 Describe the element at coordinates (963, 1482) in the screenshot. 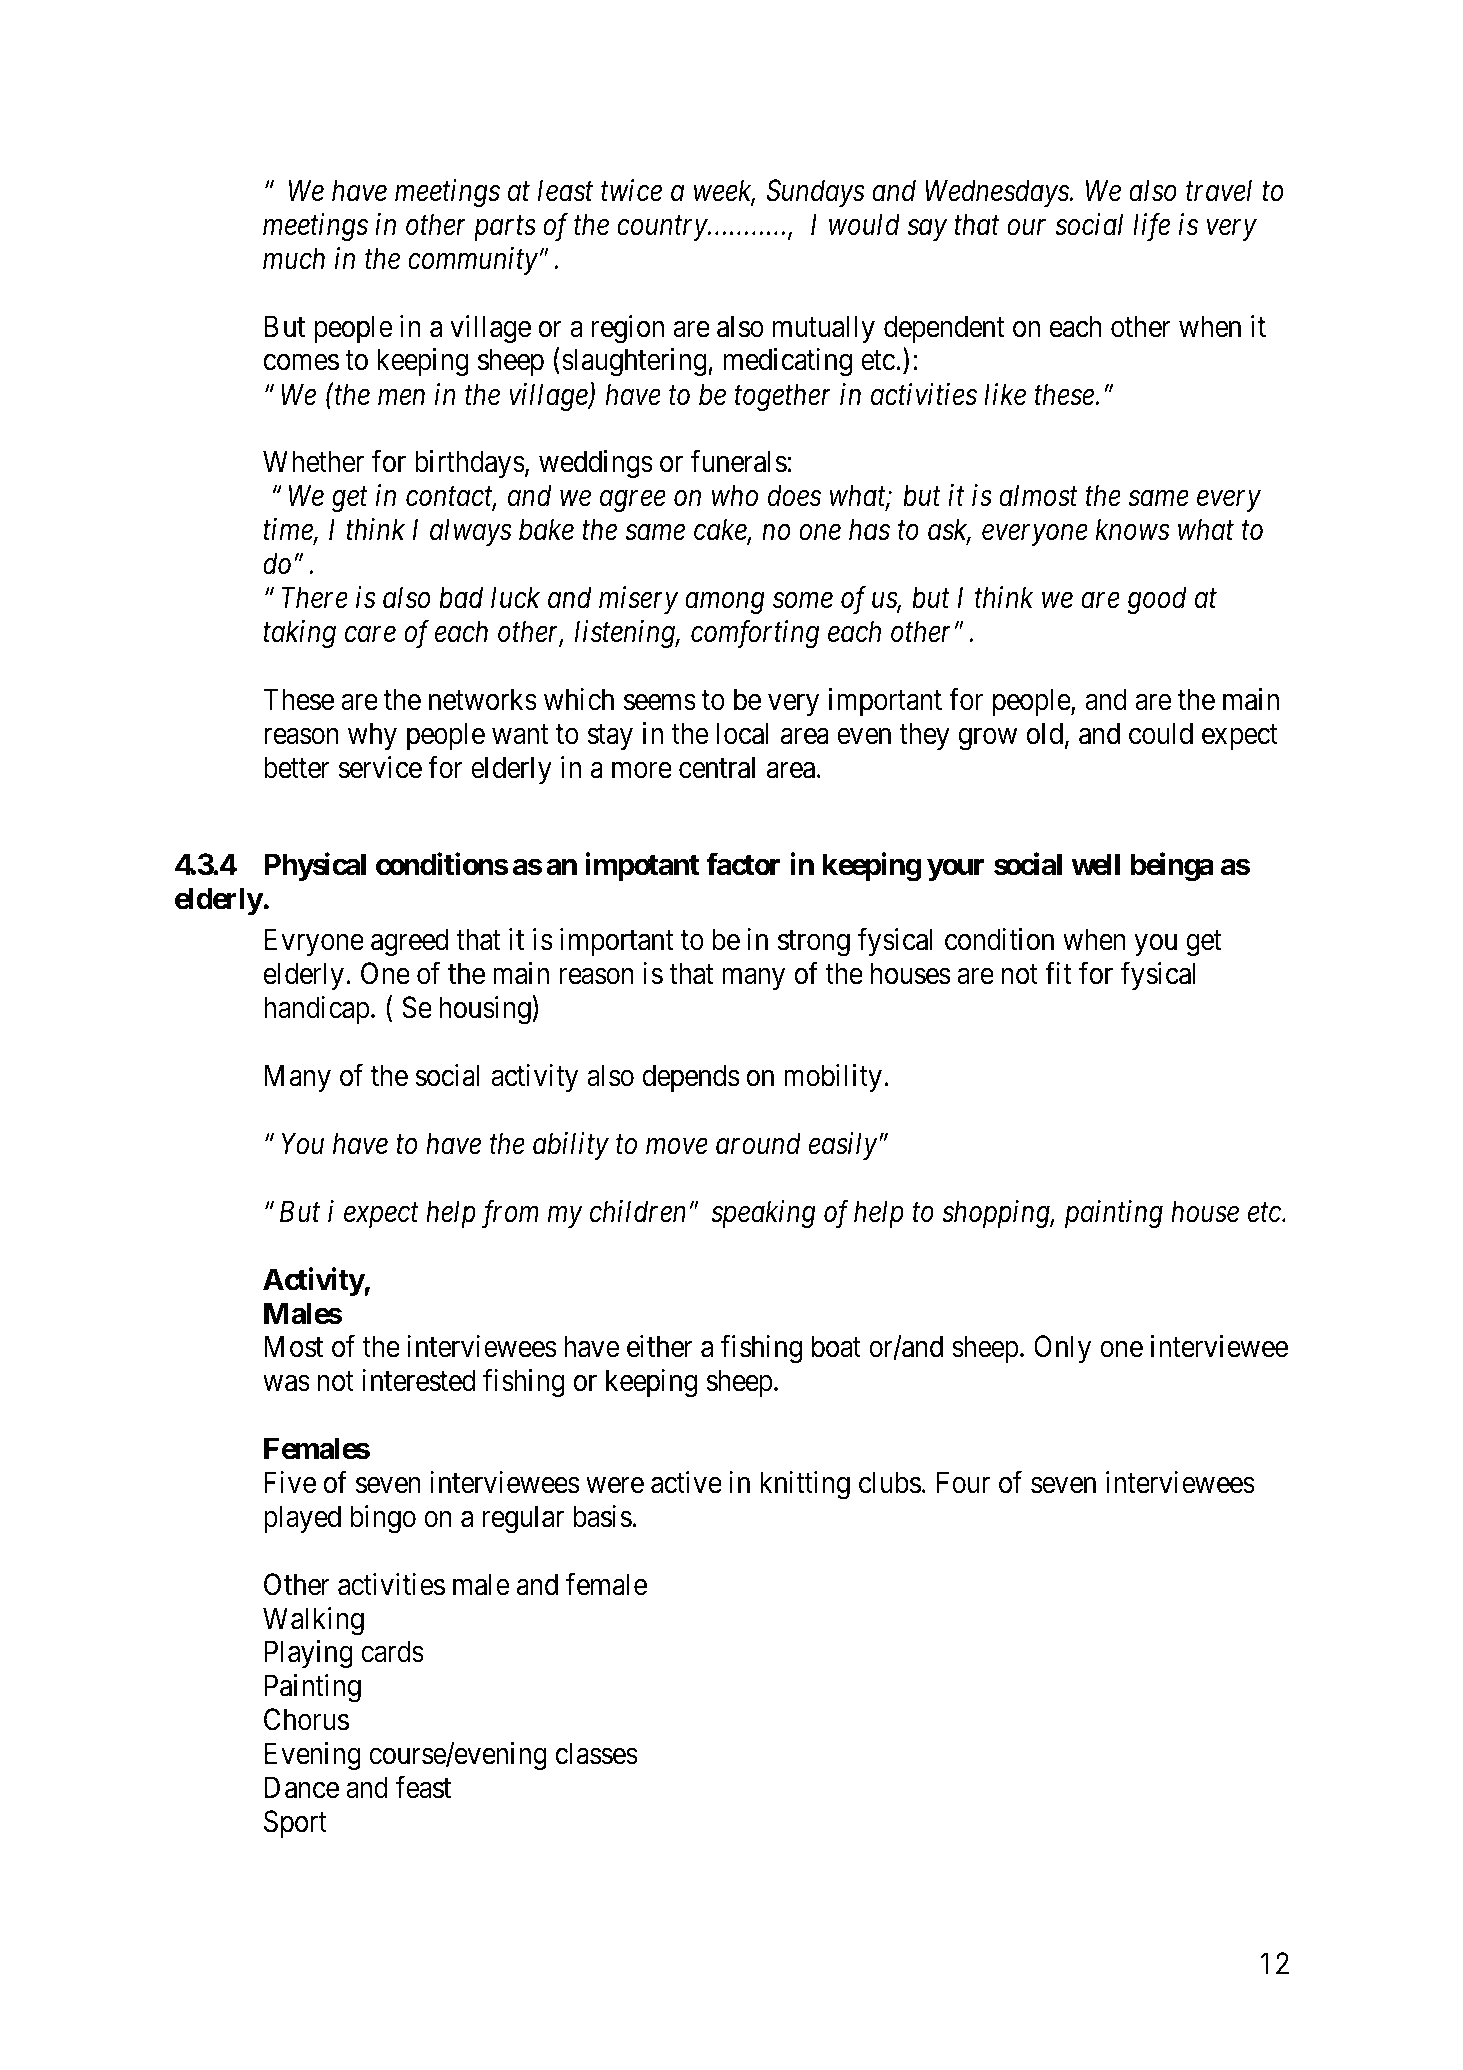

I see `Four` at that location.
